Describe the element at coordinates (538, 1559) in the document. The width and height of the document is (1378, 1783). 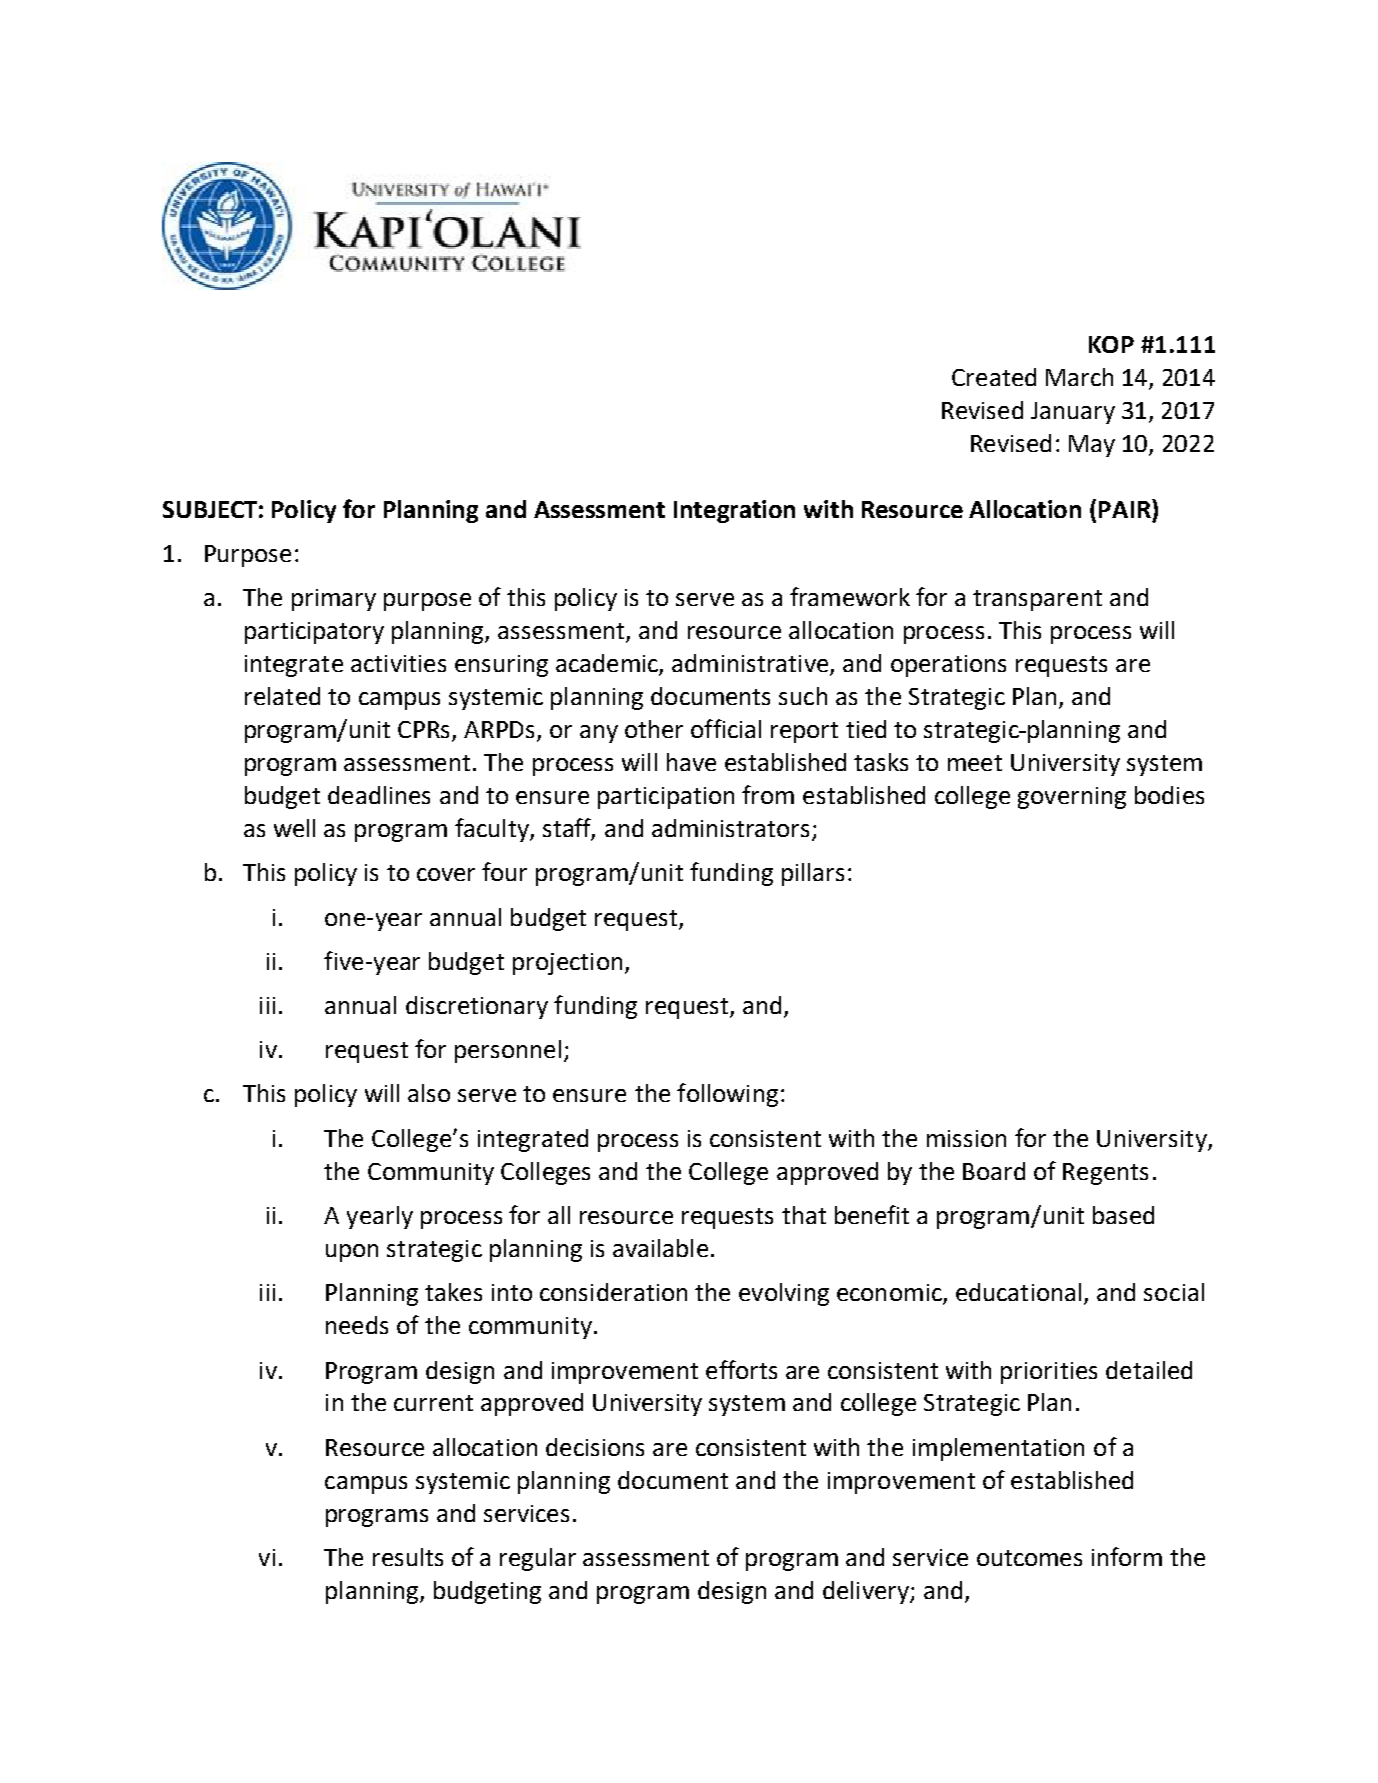
I see `regular` at that location.
